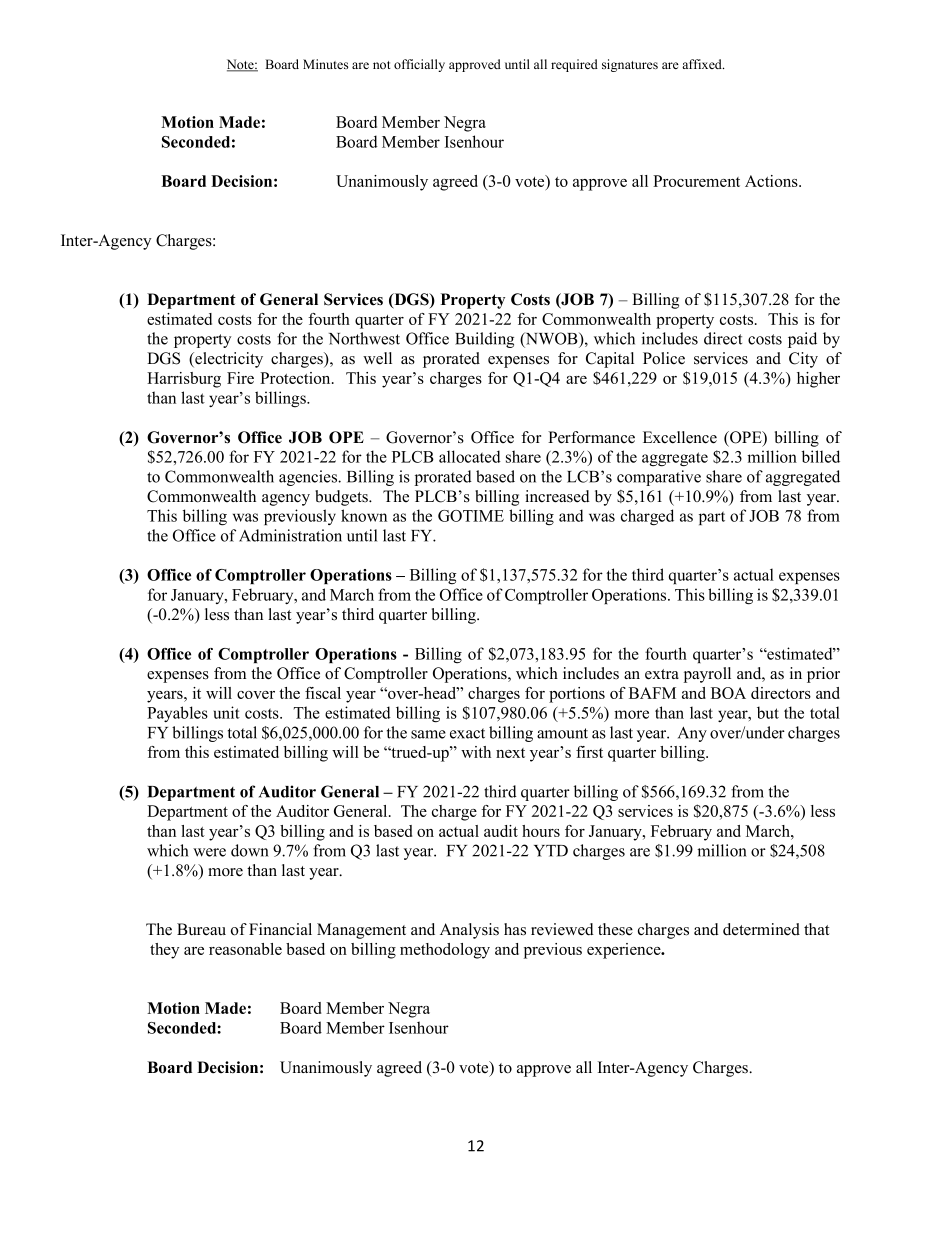  Describe the element at coordinates (703, 64) in the image. I see `affixed` at that location.
